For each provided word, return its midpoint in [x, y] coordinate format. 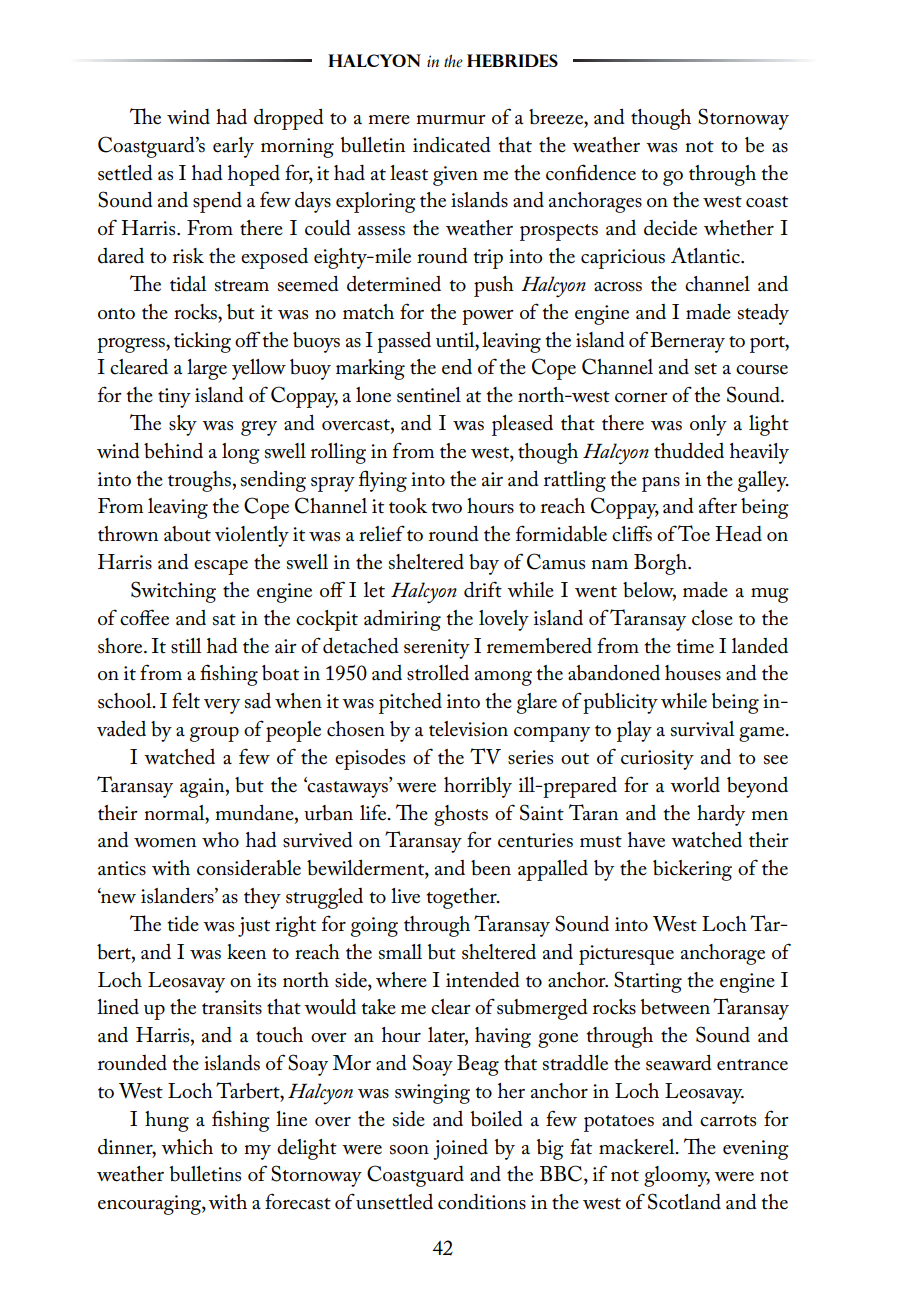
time [695, 646]
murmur [451, 120]
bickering [692, 870]
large [207, 369]
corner [641, 398]
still [186, 646]
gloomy [677, 1176]
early [233, 147]
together [463, 898]
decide [670, 228]
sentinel [429, 395]
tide [183, 924]
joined [460, 1149]
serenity [437, 649]
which [187, 1147]
